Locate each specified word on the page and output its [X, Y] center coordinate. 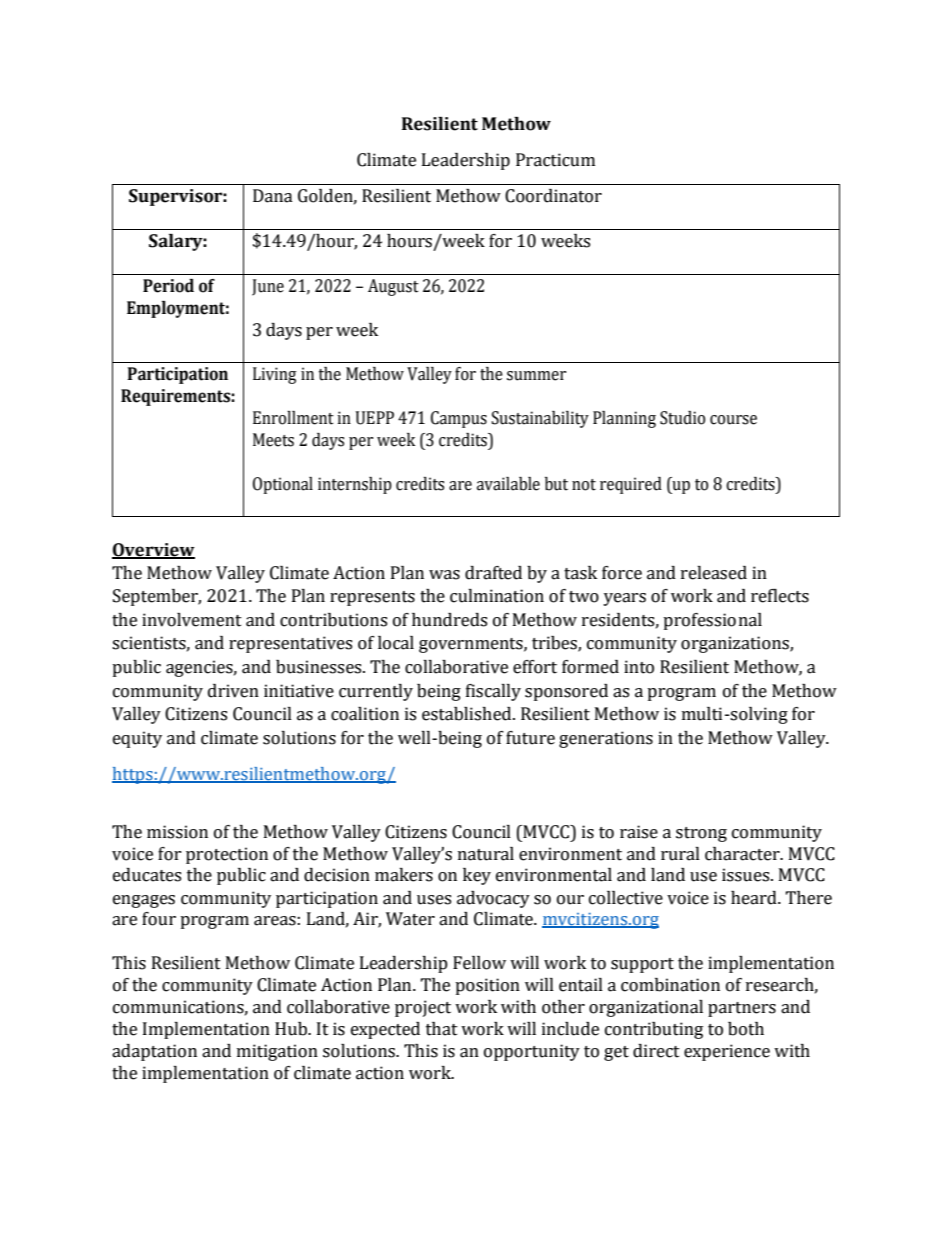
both [746, 1029]
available [508, 484]
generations [606, 739]
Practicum [555, 160]
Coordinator [553, 196]
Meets [273, 440]
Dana [273, 196]
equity [137, 739]
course [733, 420]
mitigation [277, 1052]
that [442, 1029]
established [468, 714]
